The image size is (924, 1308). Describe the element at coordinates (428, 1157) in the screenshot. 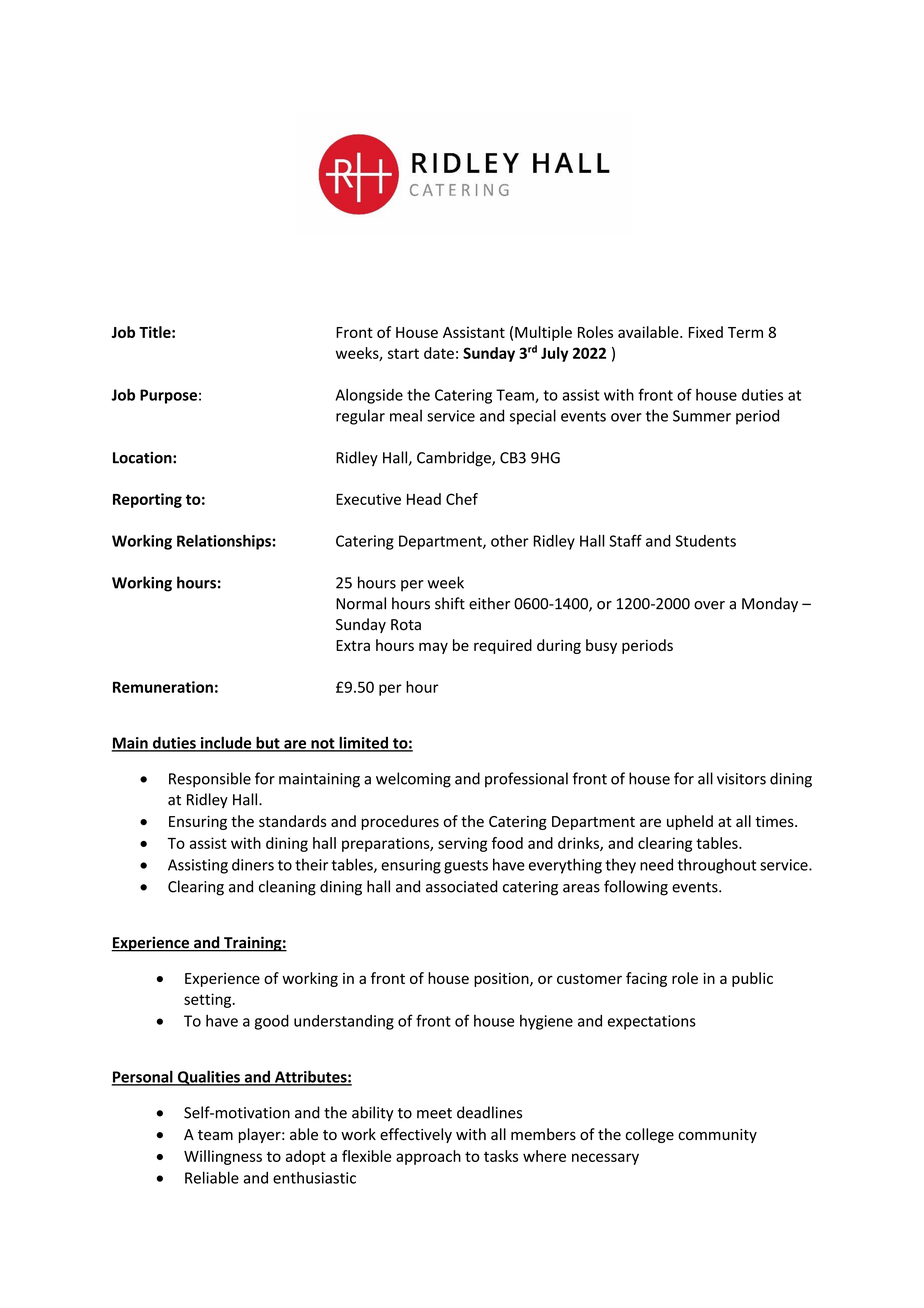

I see `approach` at that location.
